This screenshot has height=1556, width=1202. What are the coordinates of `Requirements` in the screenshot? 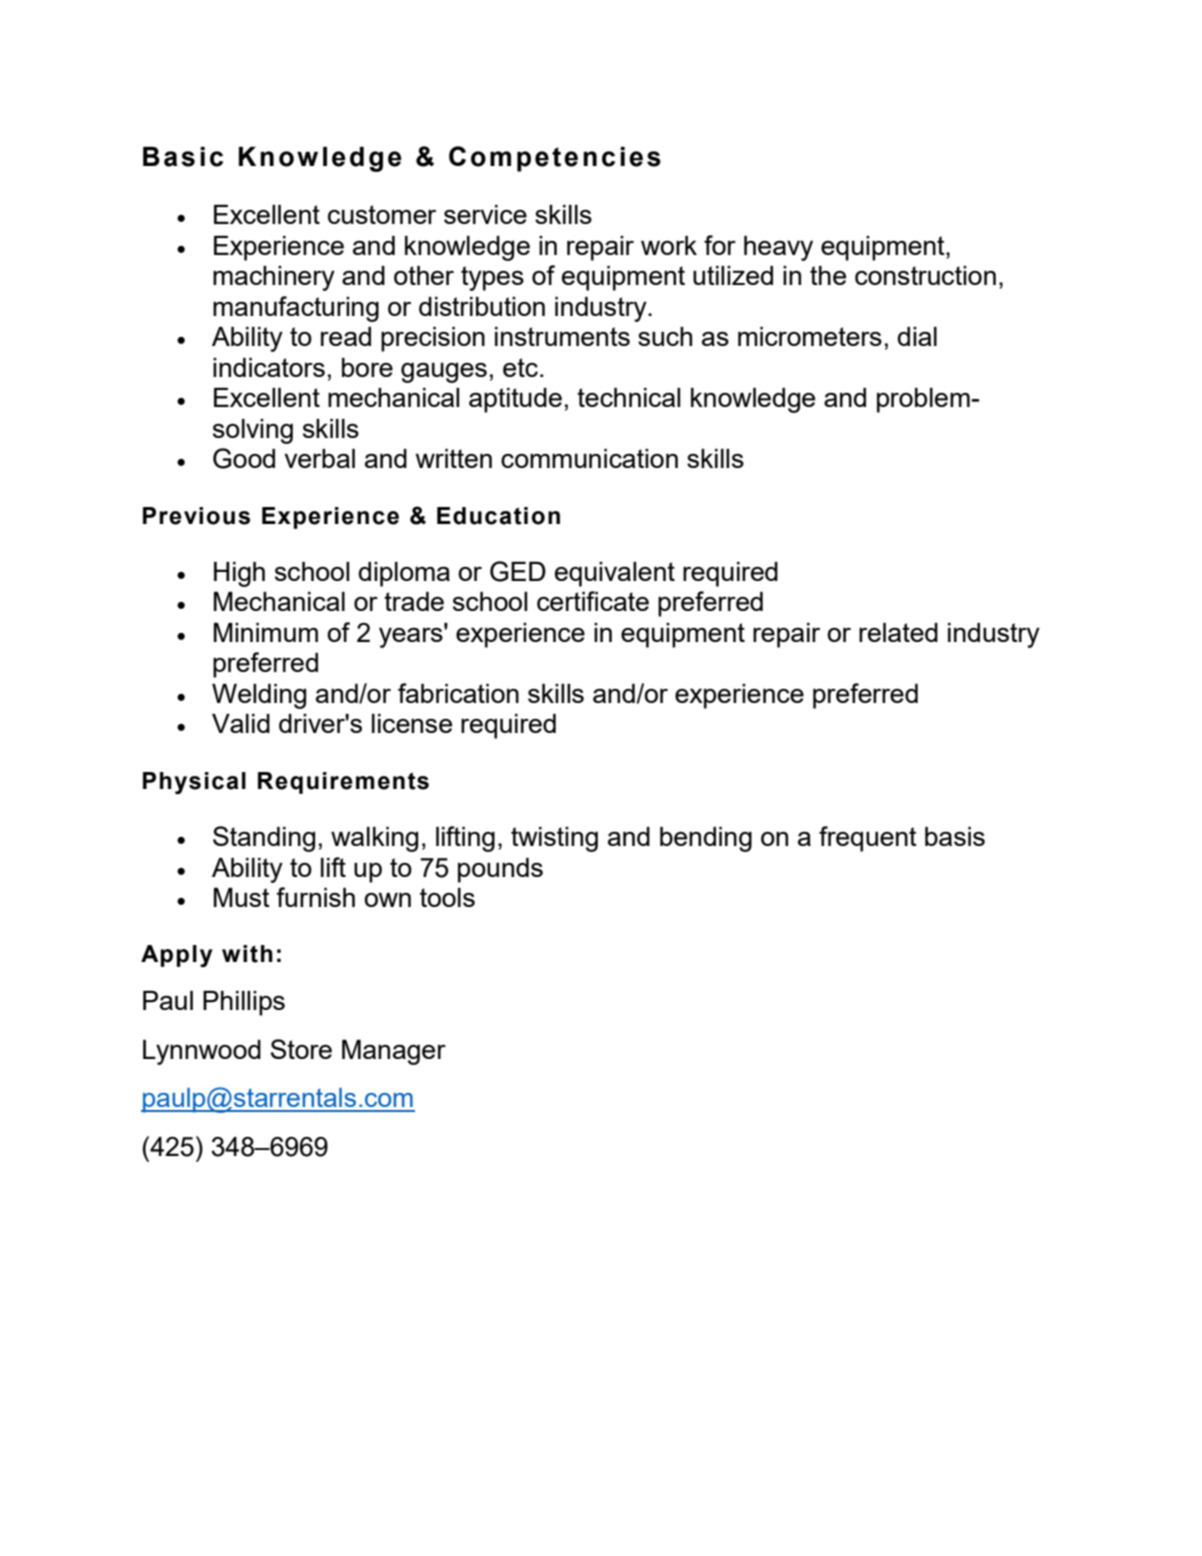 It's located at (343, 783).
